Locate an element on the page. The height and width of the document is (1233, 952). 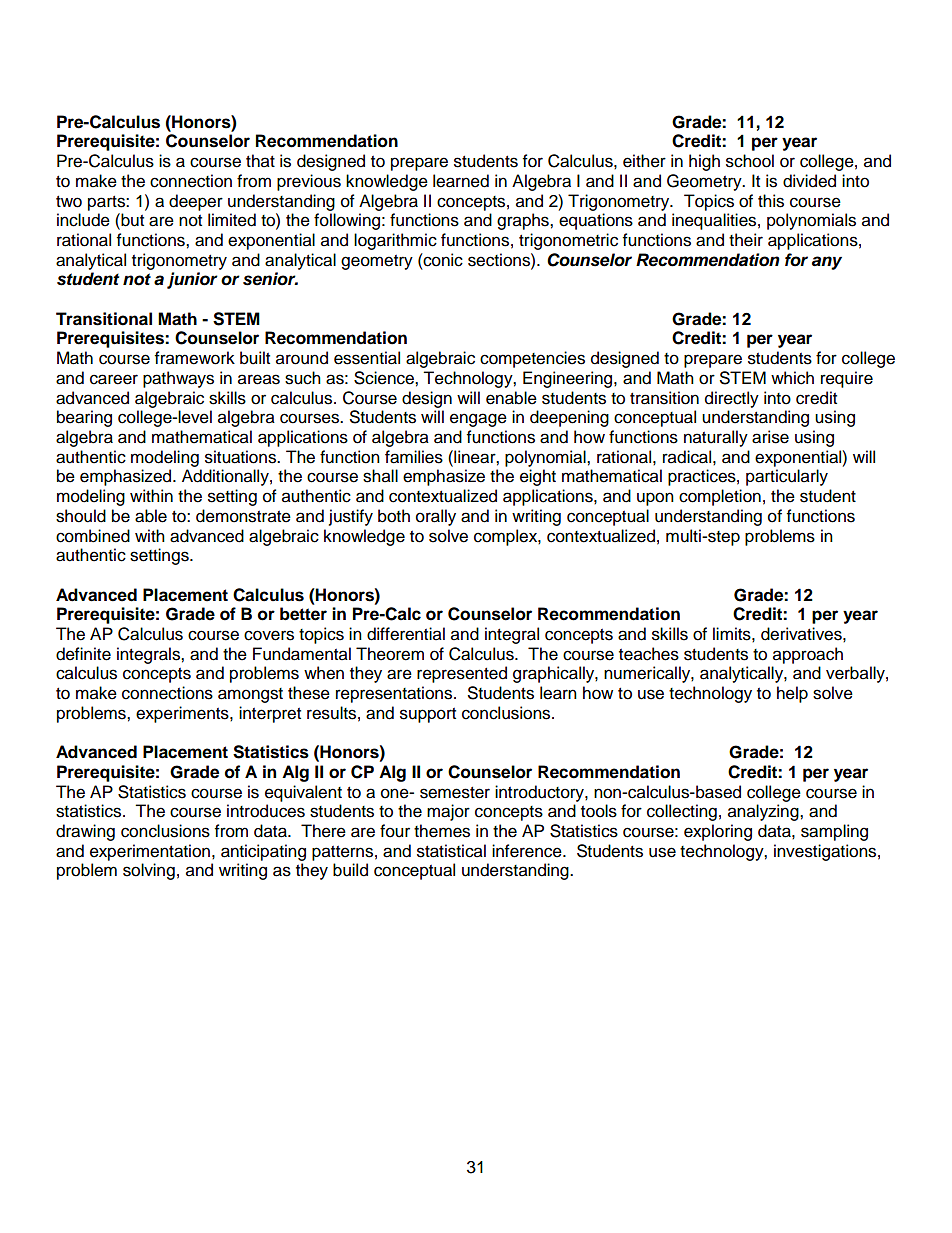
demonstrate is located at coordinates (243, 516).
